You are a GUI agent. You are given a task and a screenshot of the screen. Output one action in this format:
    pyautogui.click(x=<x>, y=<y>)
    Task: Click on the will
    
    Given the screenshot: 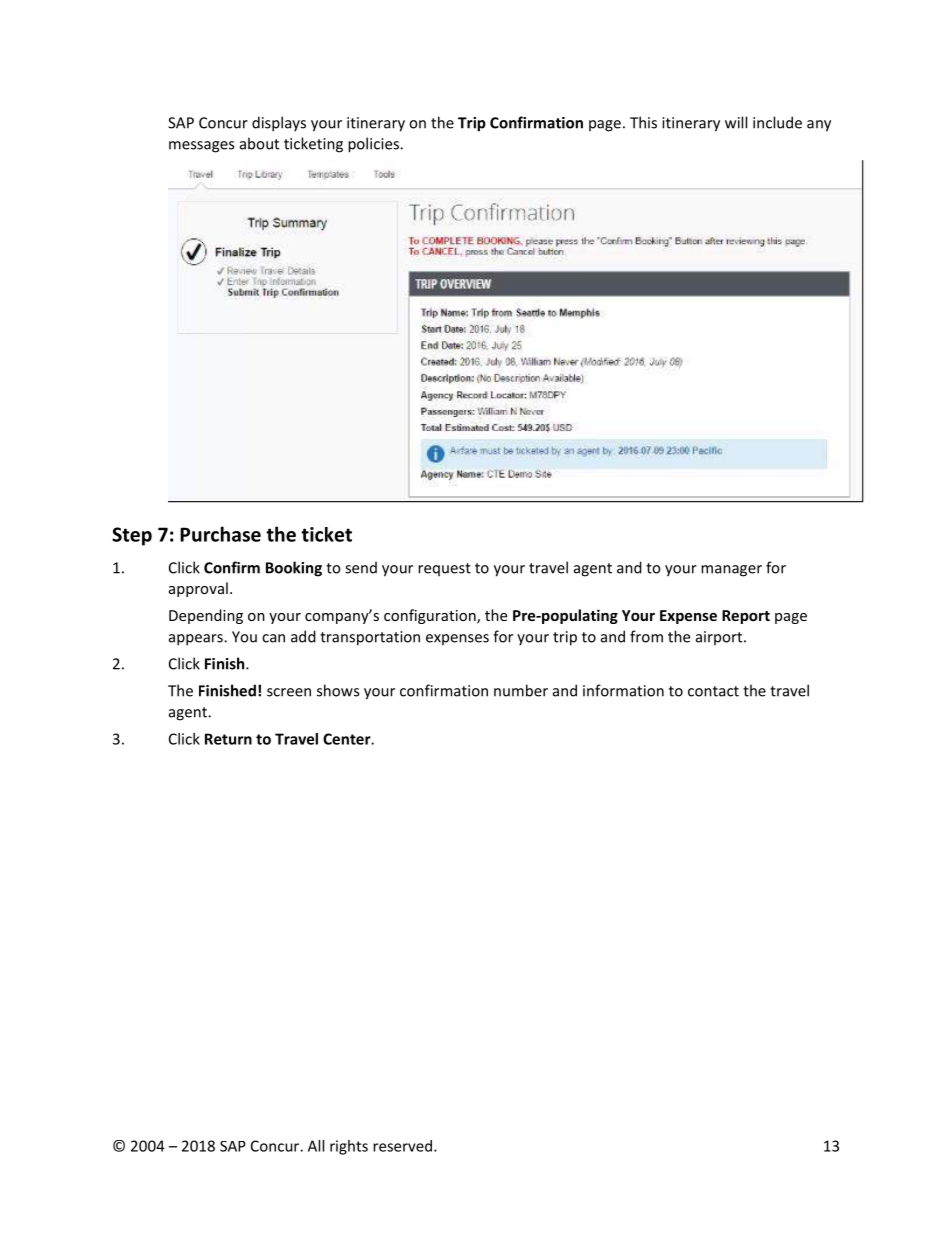 What is the action you would take?
    pyautogui.click(x=736, y=122)
